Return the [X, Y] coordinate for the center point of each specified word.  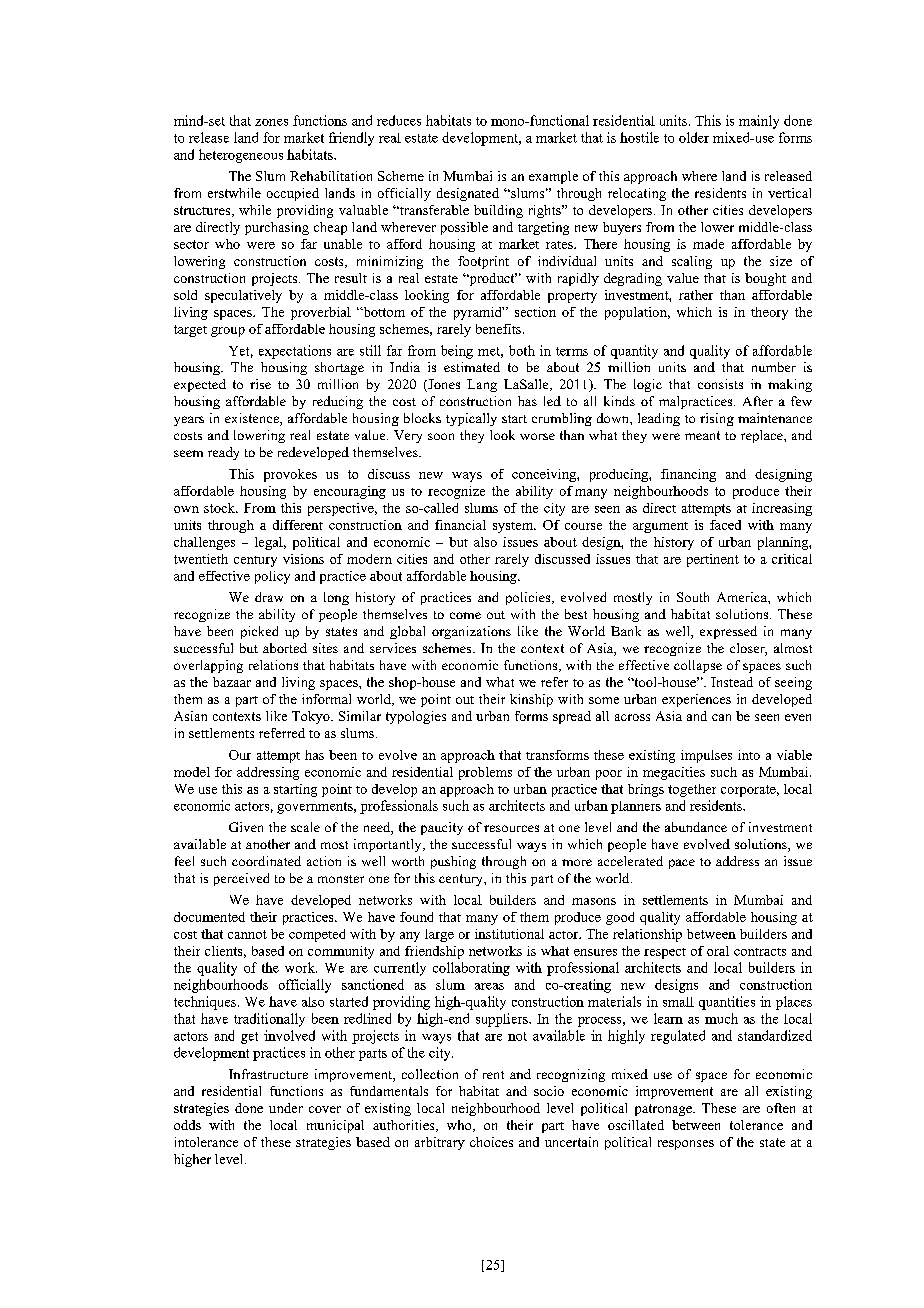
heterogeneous [241, 156]
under [286, 1108]
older [694, 137]
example [553, 177]
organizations [471, 632]
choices [491, 1142]
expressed [728, 632]
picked [259, 632]
